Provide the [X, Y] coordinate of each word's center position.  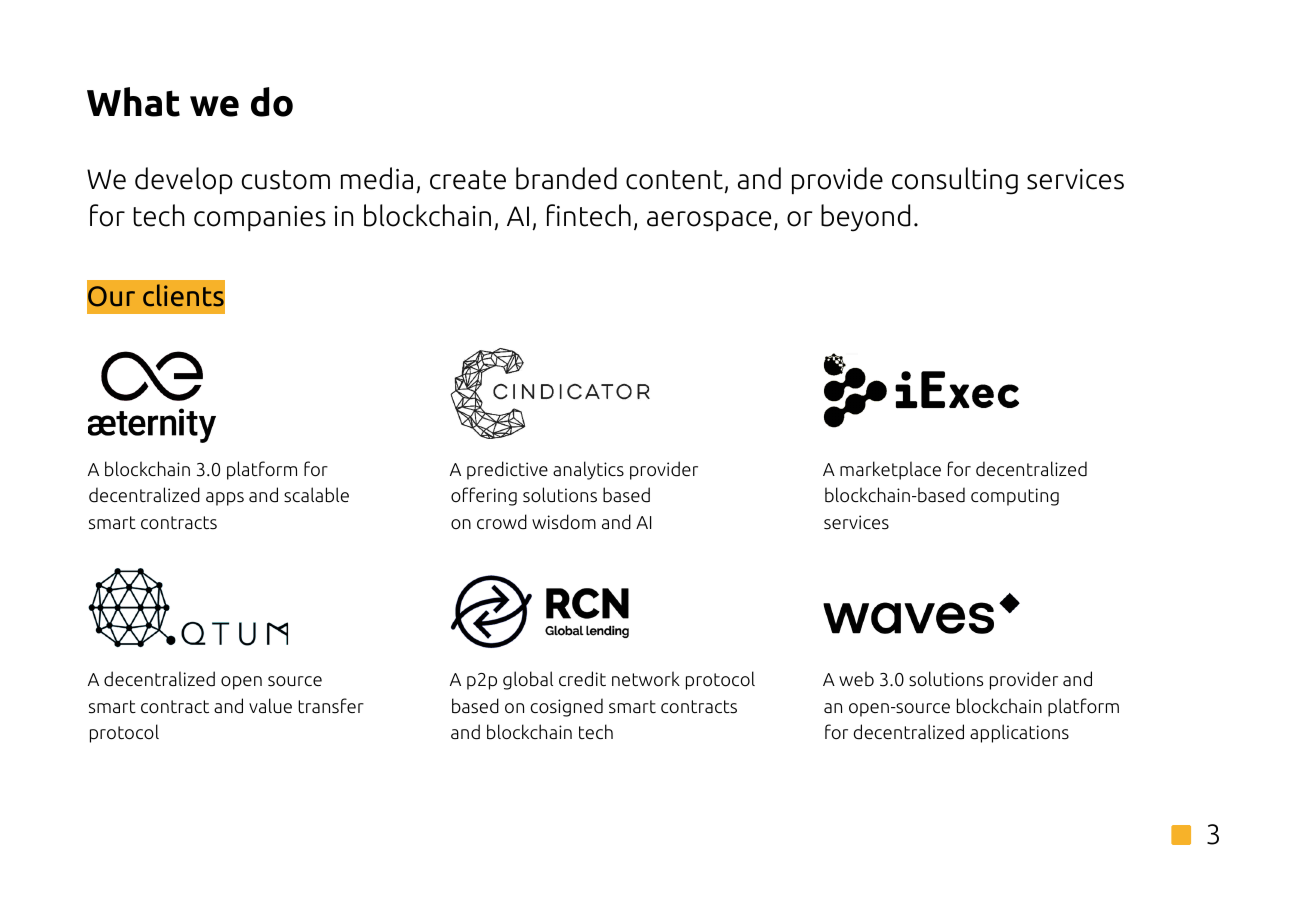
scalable [316, 495]
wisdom [564, 522]
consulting [955, 181]
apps [225, 499]
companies [260, 218]
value [270, 705]
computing [1015, 497]
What [133, 102]
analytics [588, 470]
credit [582, 679]
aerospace [709, 221]
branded [566, 178]
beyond [865, 218]
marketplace [890, 470]
